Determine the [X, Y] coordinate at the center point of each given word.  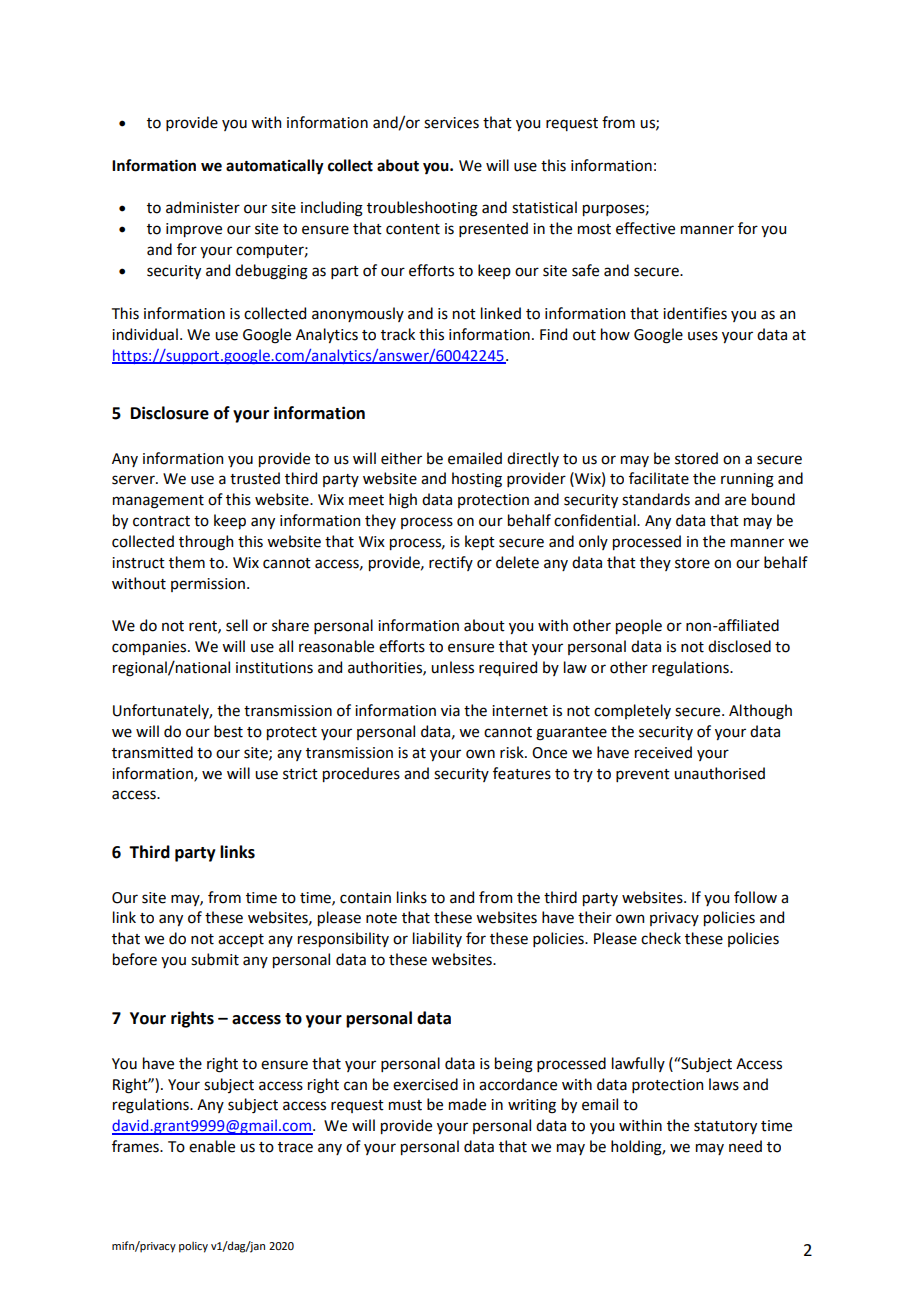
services [451, 123]
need [745, 1146]
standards [656, 499]
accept [241, 940]
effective [645, 228]
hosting [477, 480]
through [206, 543]
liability [437, 939]
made [467, 1104]
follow [755, 897]
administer [203, 207]
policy [193, 1247]
